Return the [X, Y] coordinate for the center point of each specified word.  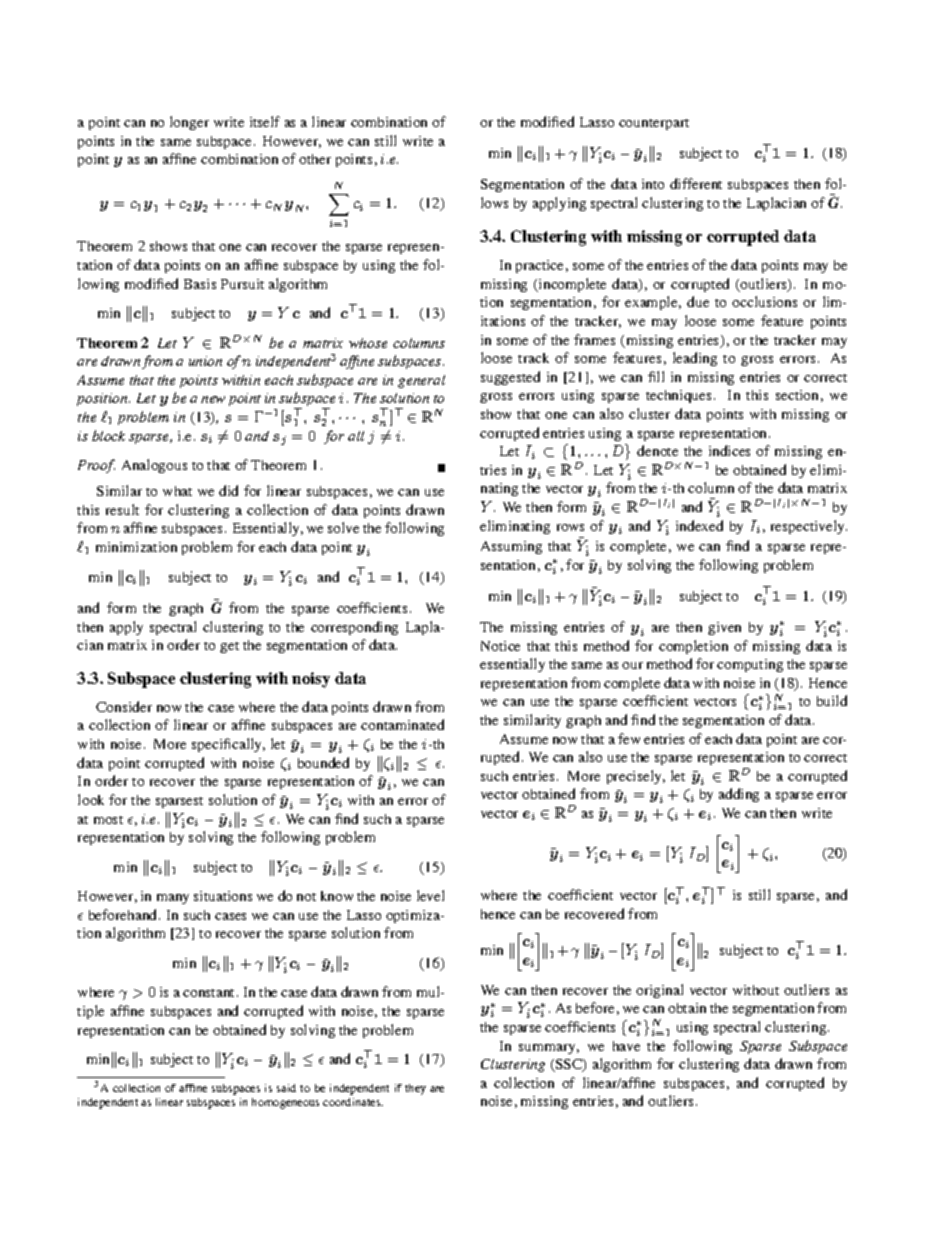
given [724, 628]
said [286, 1088]
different [696, 183]
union [205, 361]
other [315, 159]
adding [739, 795]
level [430, 895]
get [229, 647]
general [421, 381]
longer [189, 123]
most [108, 820]
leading [695, 359]
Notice [500, 646]
